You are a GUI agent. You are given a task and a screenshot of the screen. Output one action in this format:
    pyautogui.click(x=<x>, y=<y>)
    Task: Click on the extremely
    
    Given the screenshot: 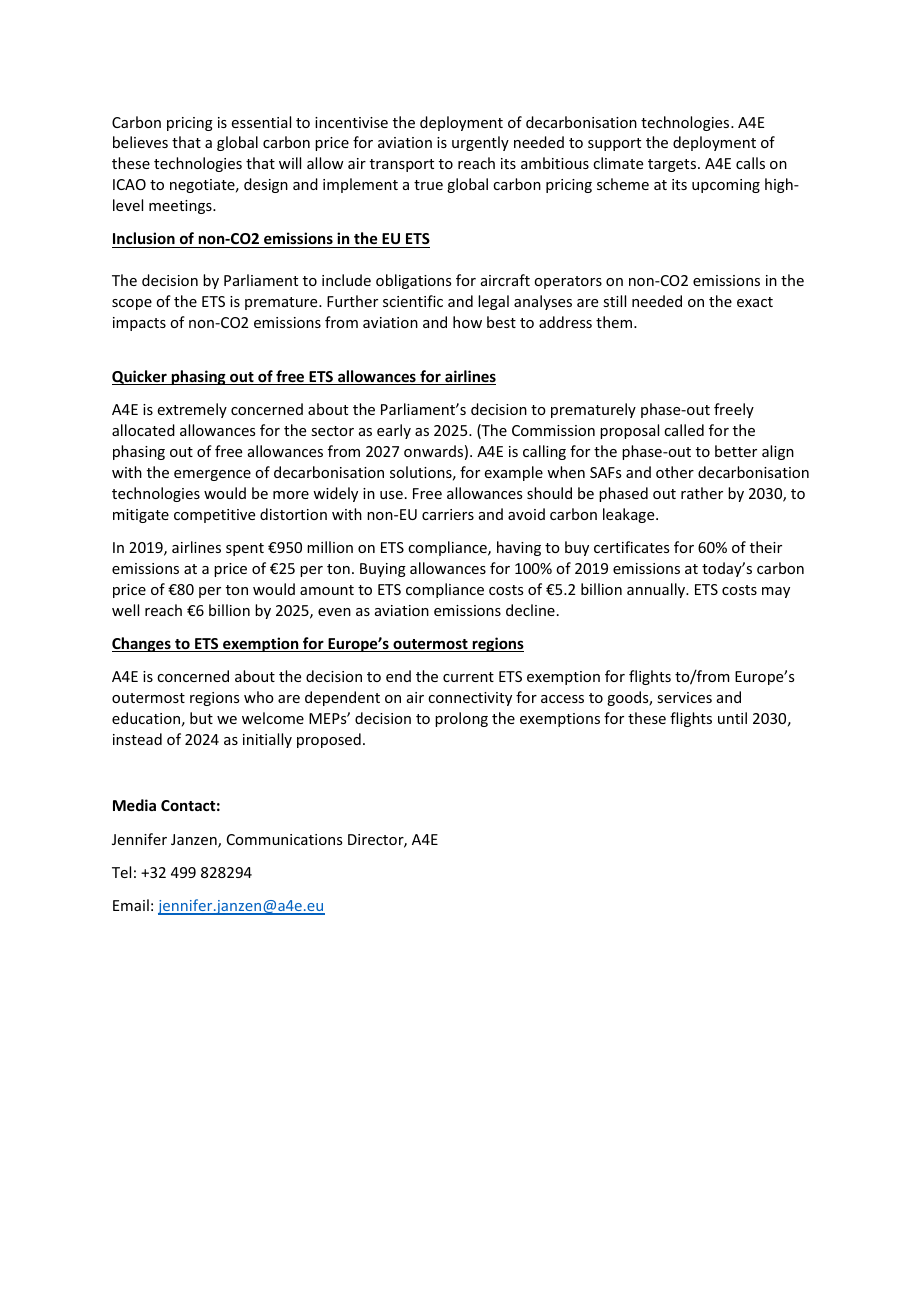 What is the action you would take?
    pyautogui.click(x=192, y=410)
